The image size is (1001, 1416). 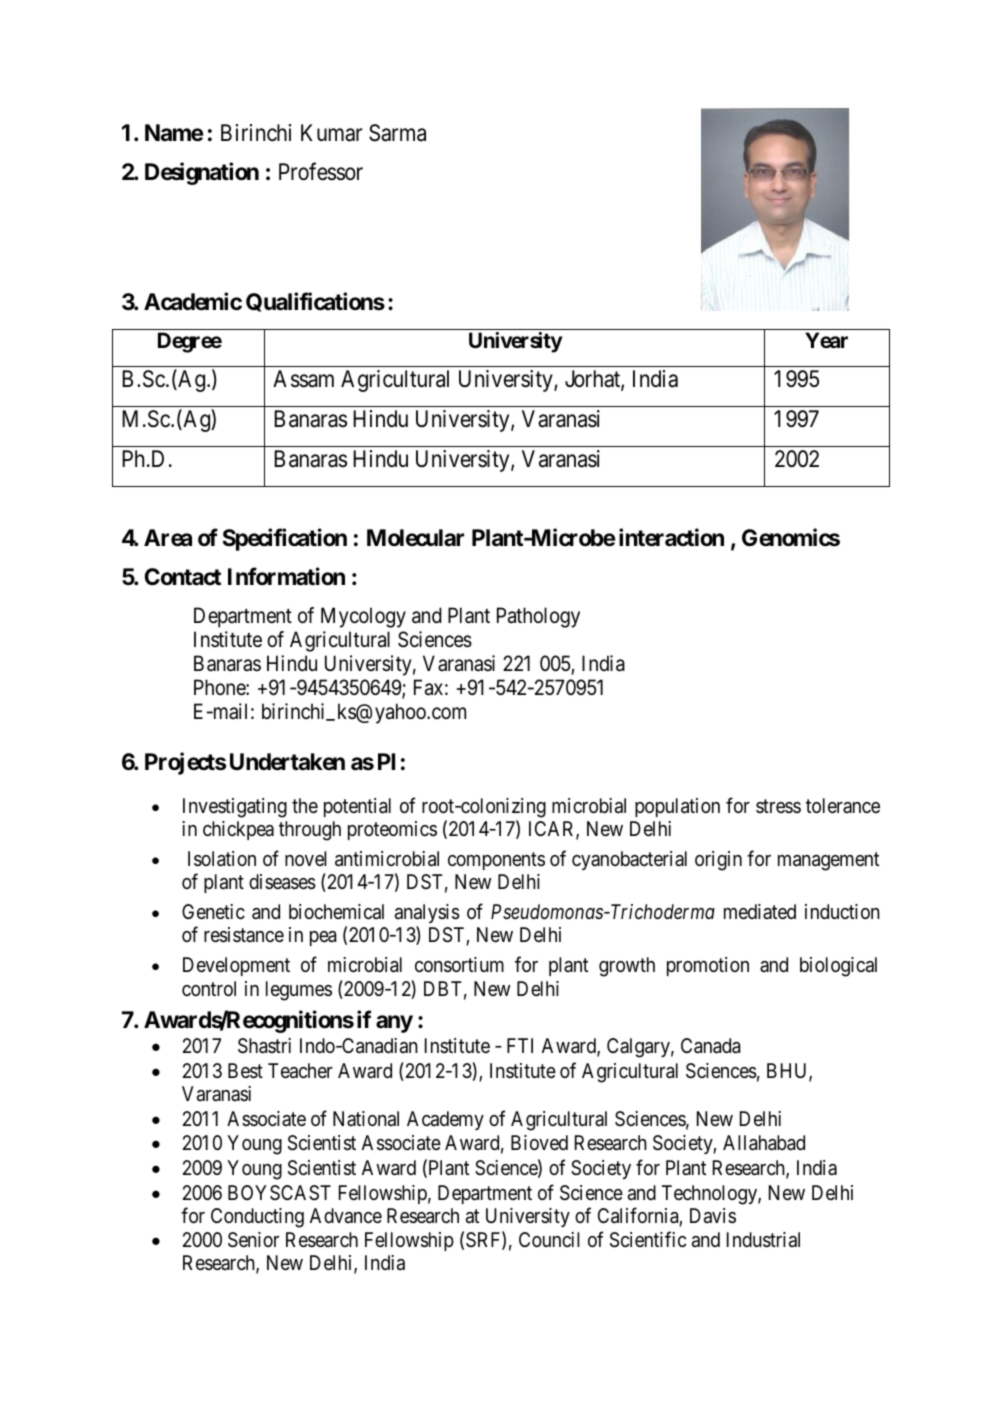 What do you see at coordinates (763, 1240) in the screenshot?
I see `Industrial` at bounding box center [763, 1240].
